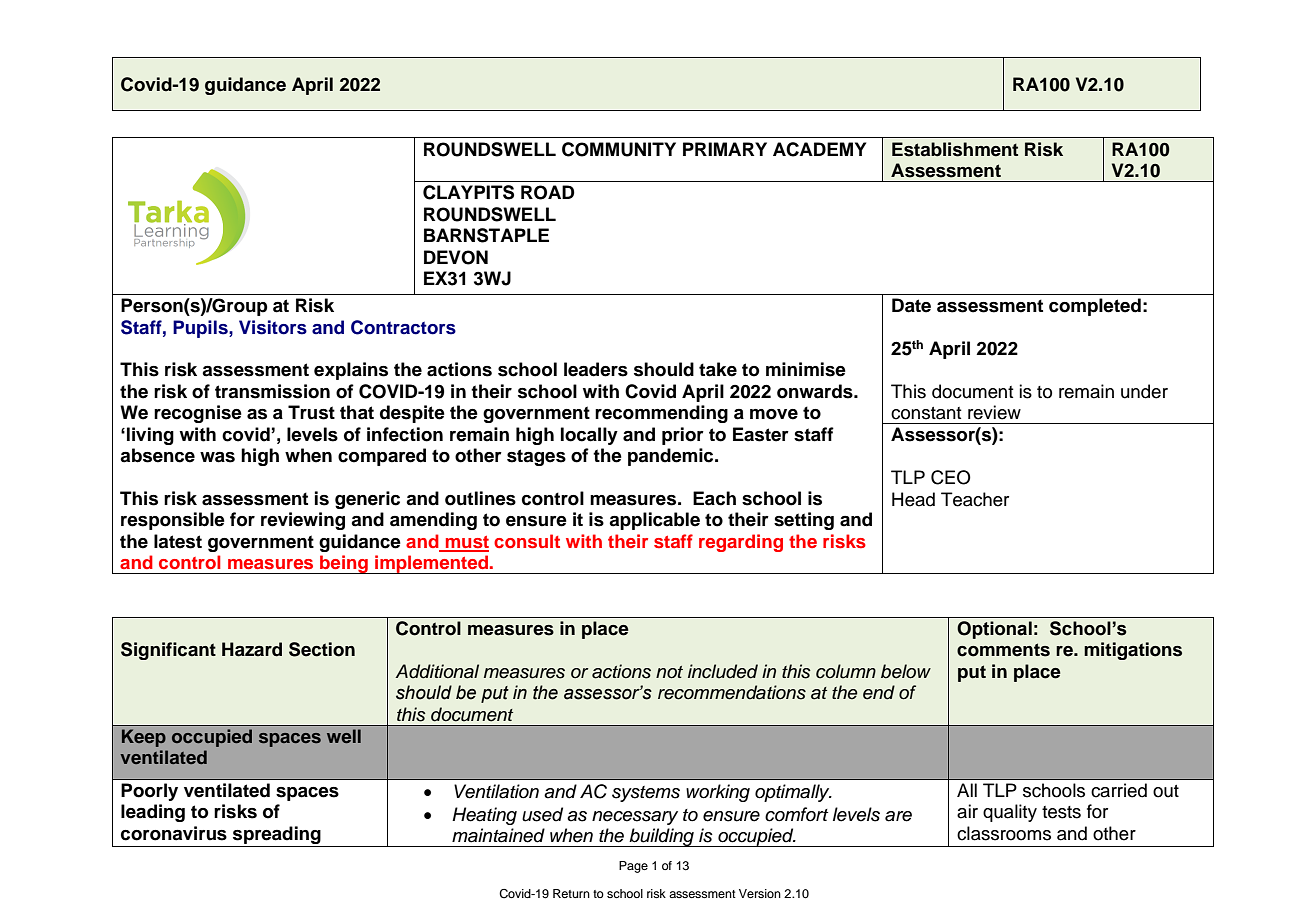 This screenshot has height=924, width=1308. I want to click on applicable, so click(654, 521).
